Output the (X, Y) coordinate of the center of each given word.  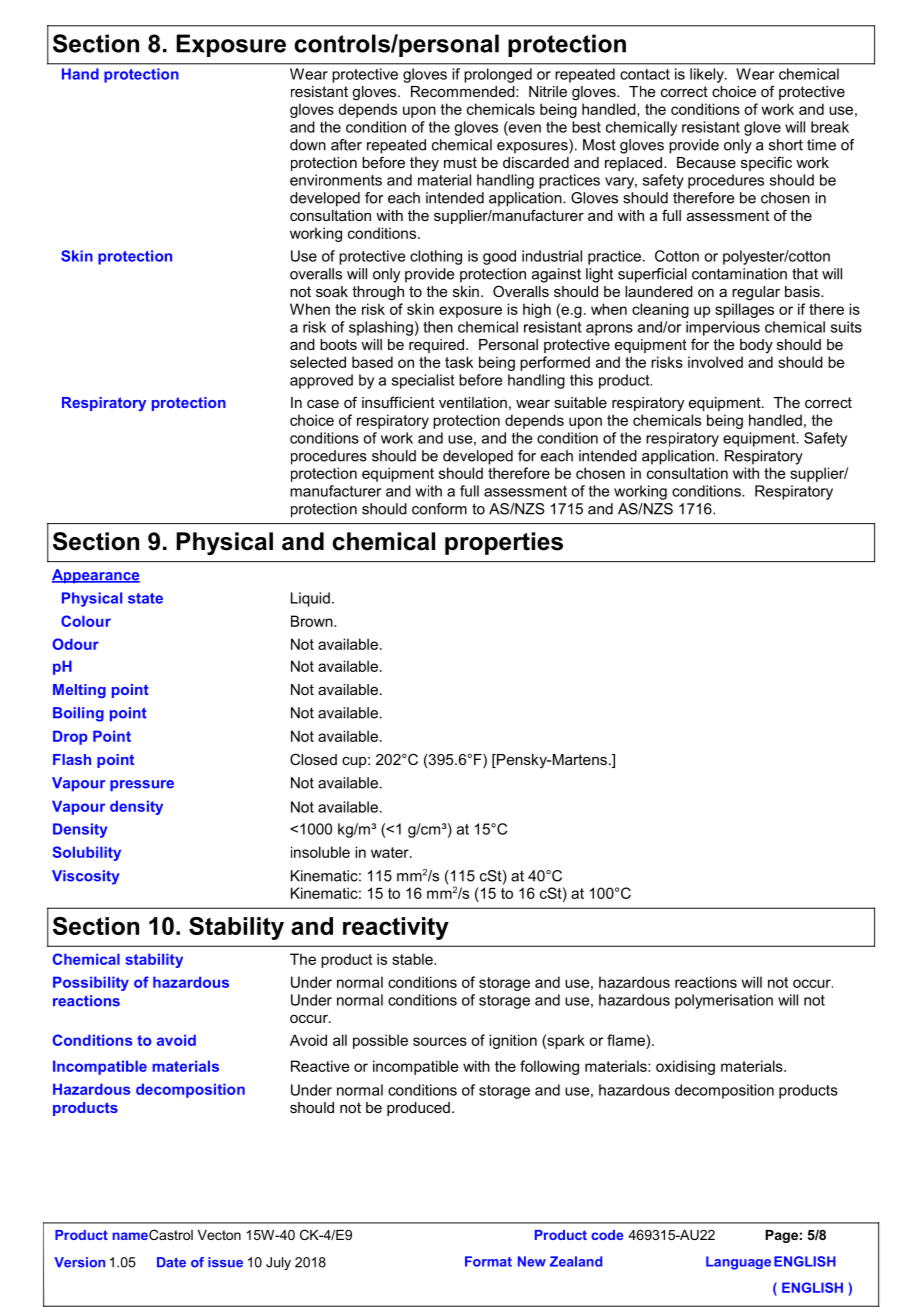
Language (738, 1263)
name (130, 1236)
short (786, 145)
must (460, 162)
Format (488, 1261)
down (308, 145)
